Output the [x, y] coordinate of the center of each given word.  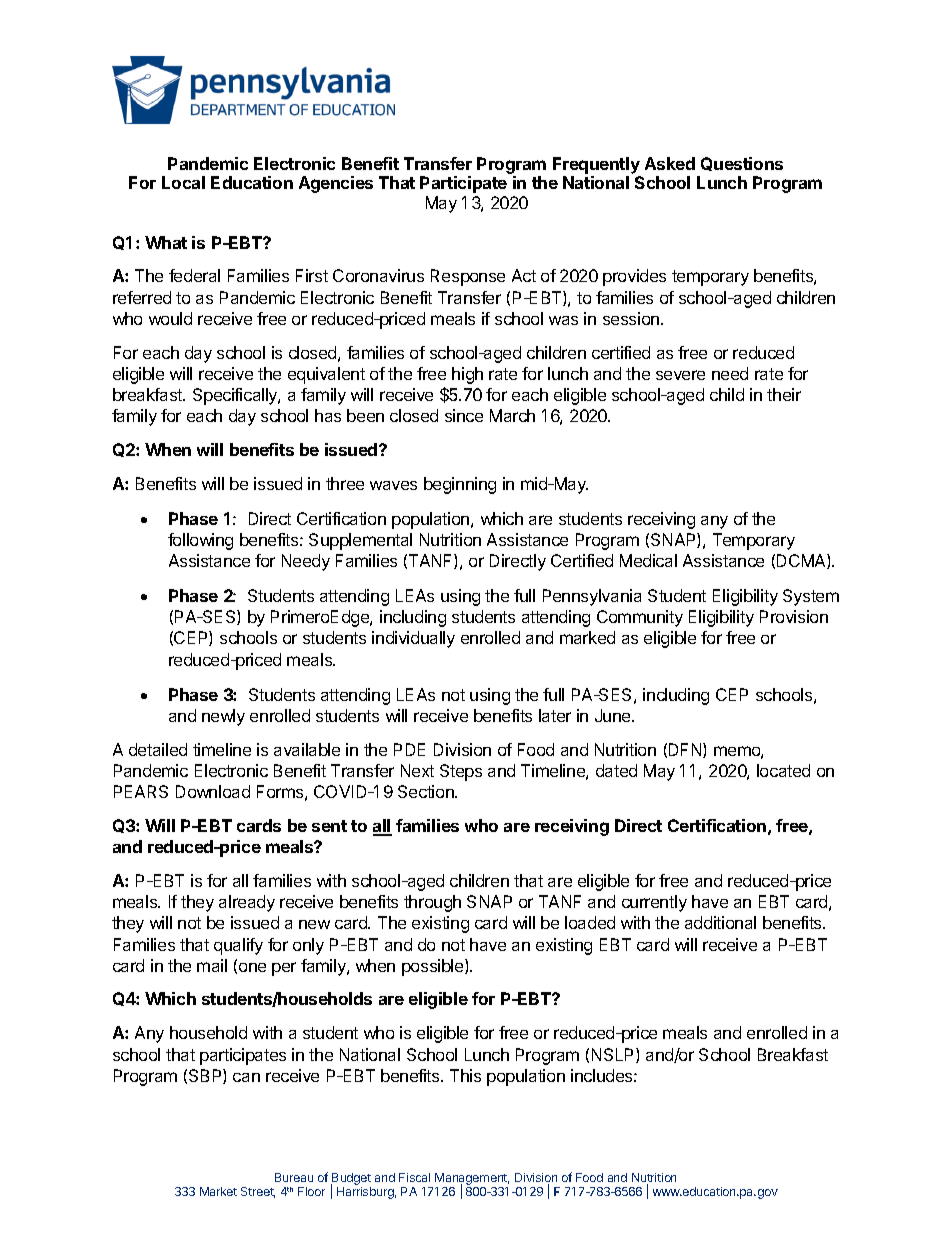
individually [413, 639]
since [464, 415]
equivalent [326, 375]
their [784, 394]
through [432, 903]
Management [472, 1180]
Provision [794, 616]
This [465, 1075]
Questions [742, 164]
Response [468, 277]
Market [218, 1191]
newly [223, 717]
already [247, 903]
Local [183, 182]
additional [720, 922]
